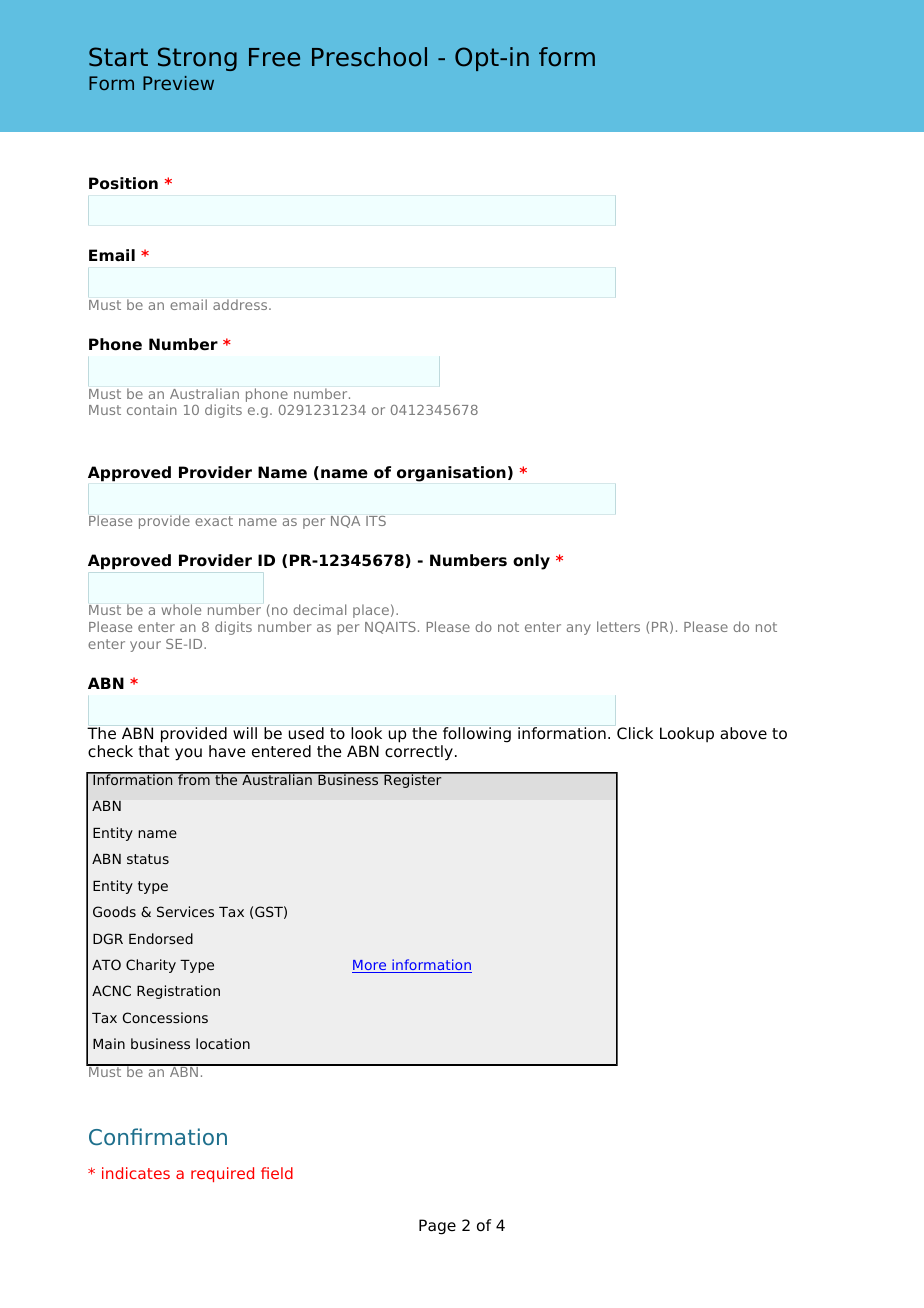  Describe the element at coordinates (152, 409) in the document. I see `contain` at that location.
